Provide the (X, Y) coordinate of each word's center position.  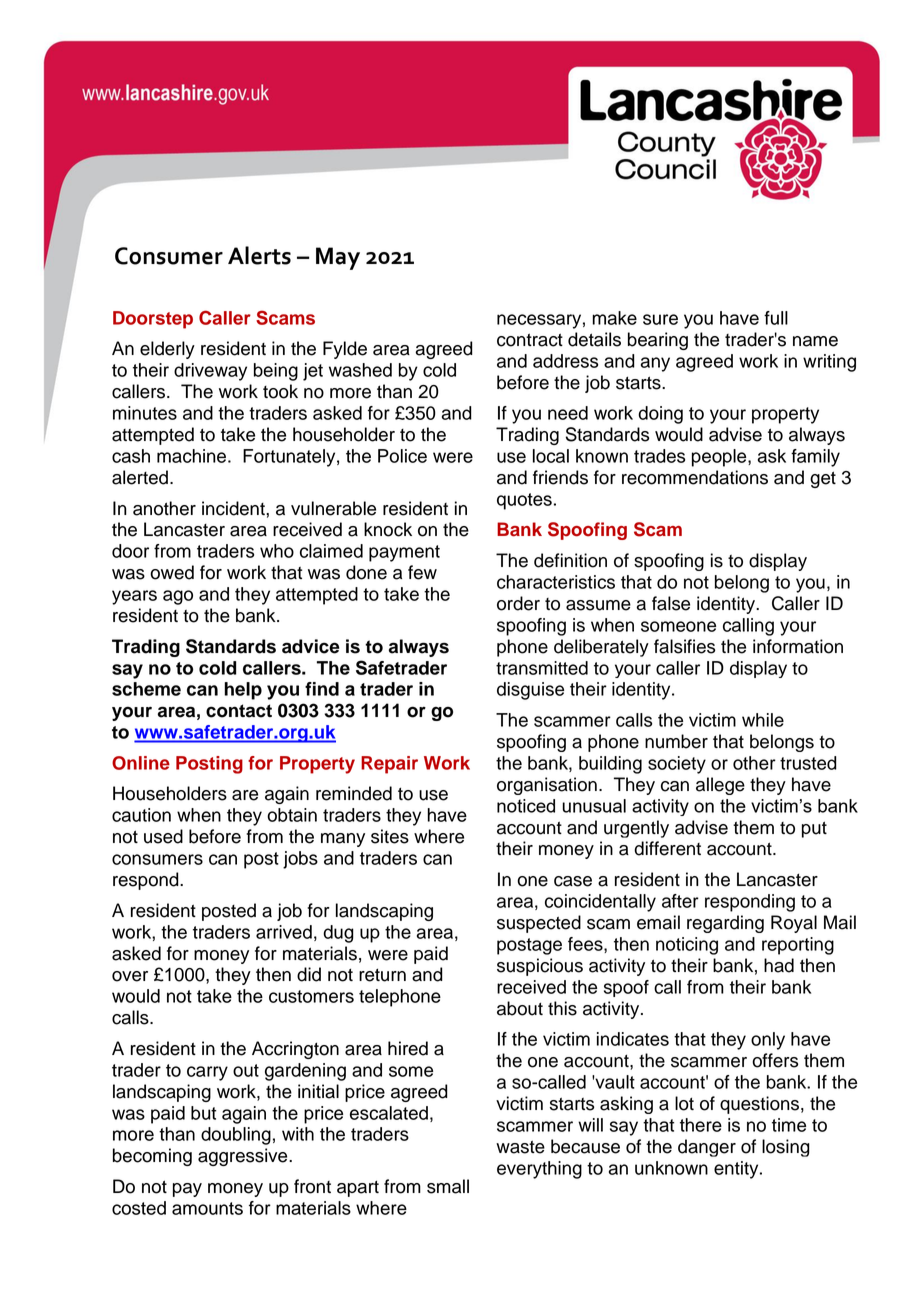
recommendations (695, 477)
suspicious (540, 967)
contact (239, 711)
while (763, 720)
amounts (207, 1208)
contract (530, 340)
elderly (167, 350)
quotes (524, 501)
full (776, 318)
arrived (284, 932)
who (277, 551)
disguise (530, 691)
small (448, 1186)
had (779, 965)
